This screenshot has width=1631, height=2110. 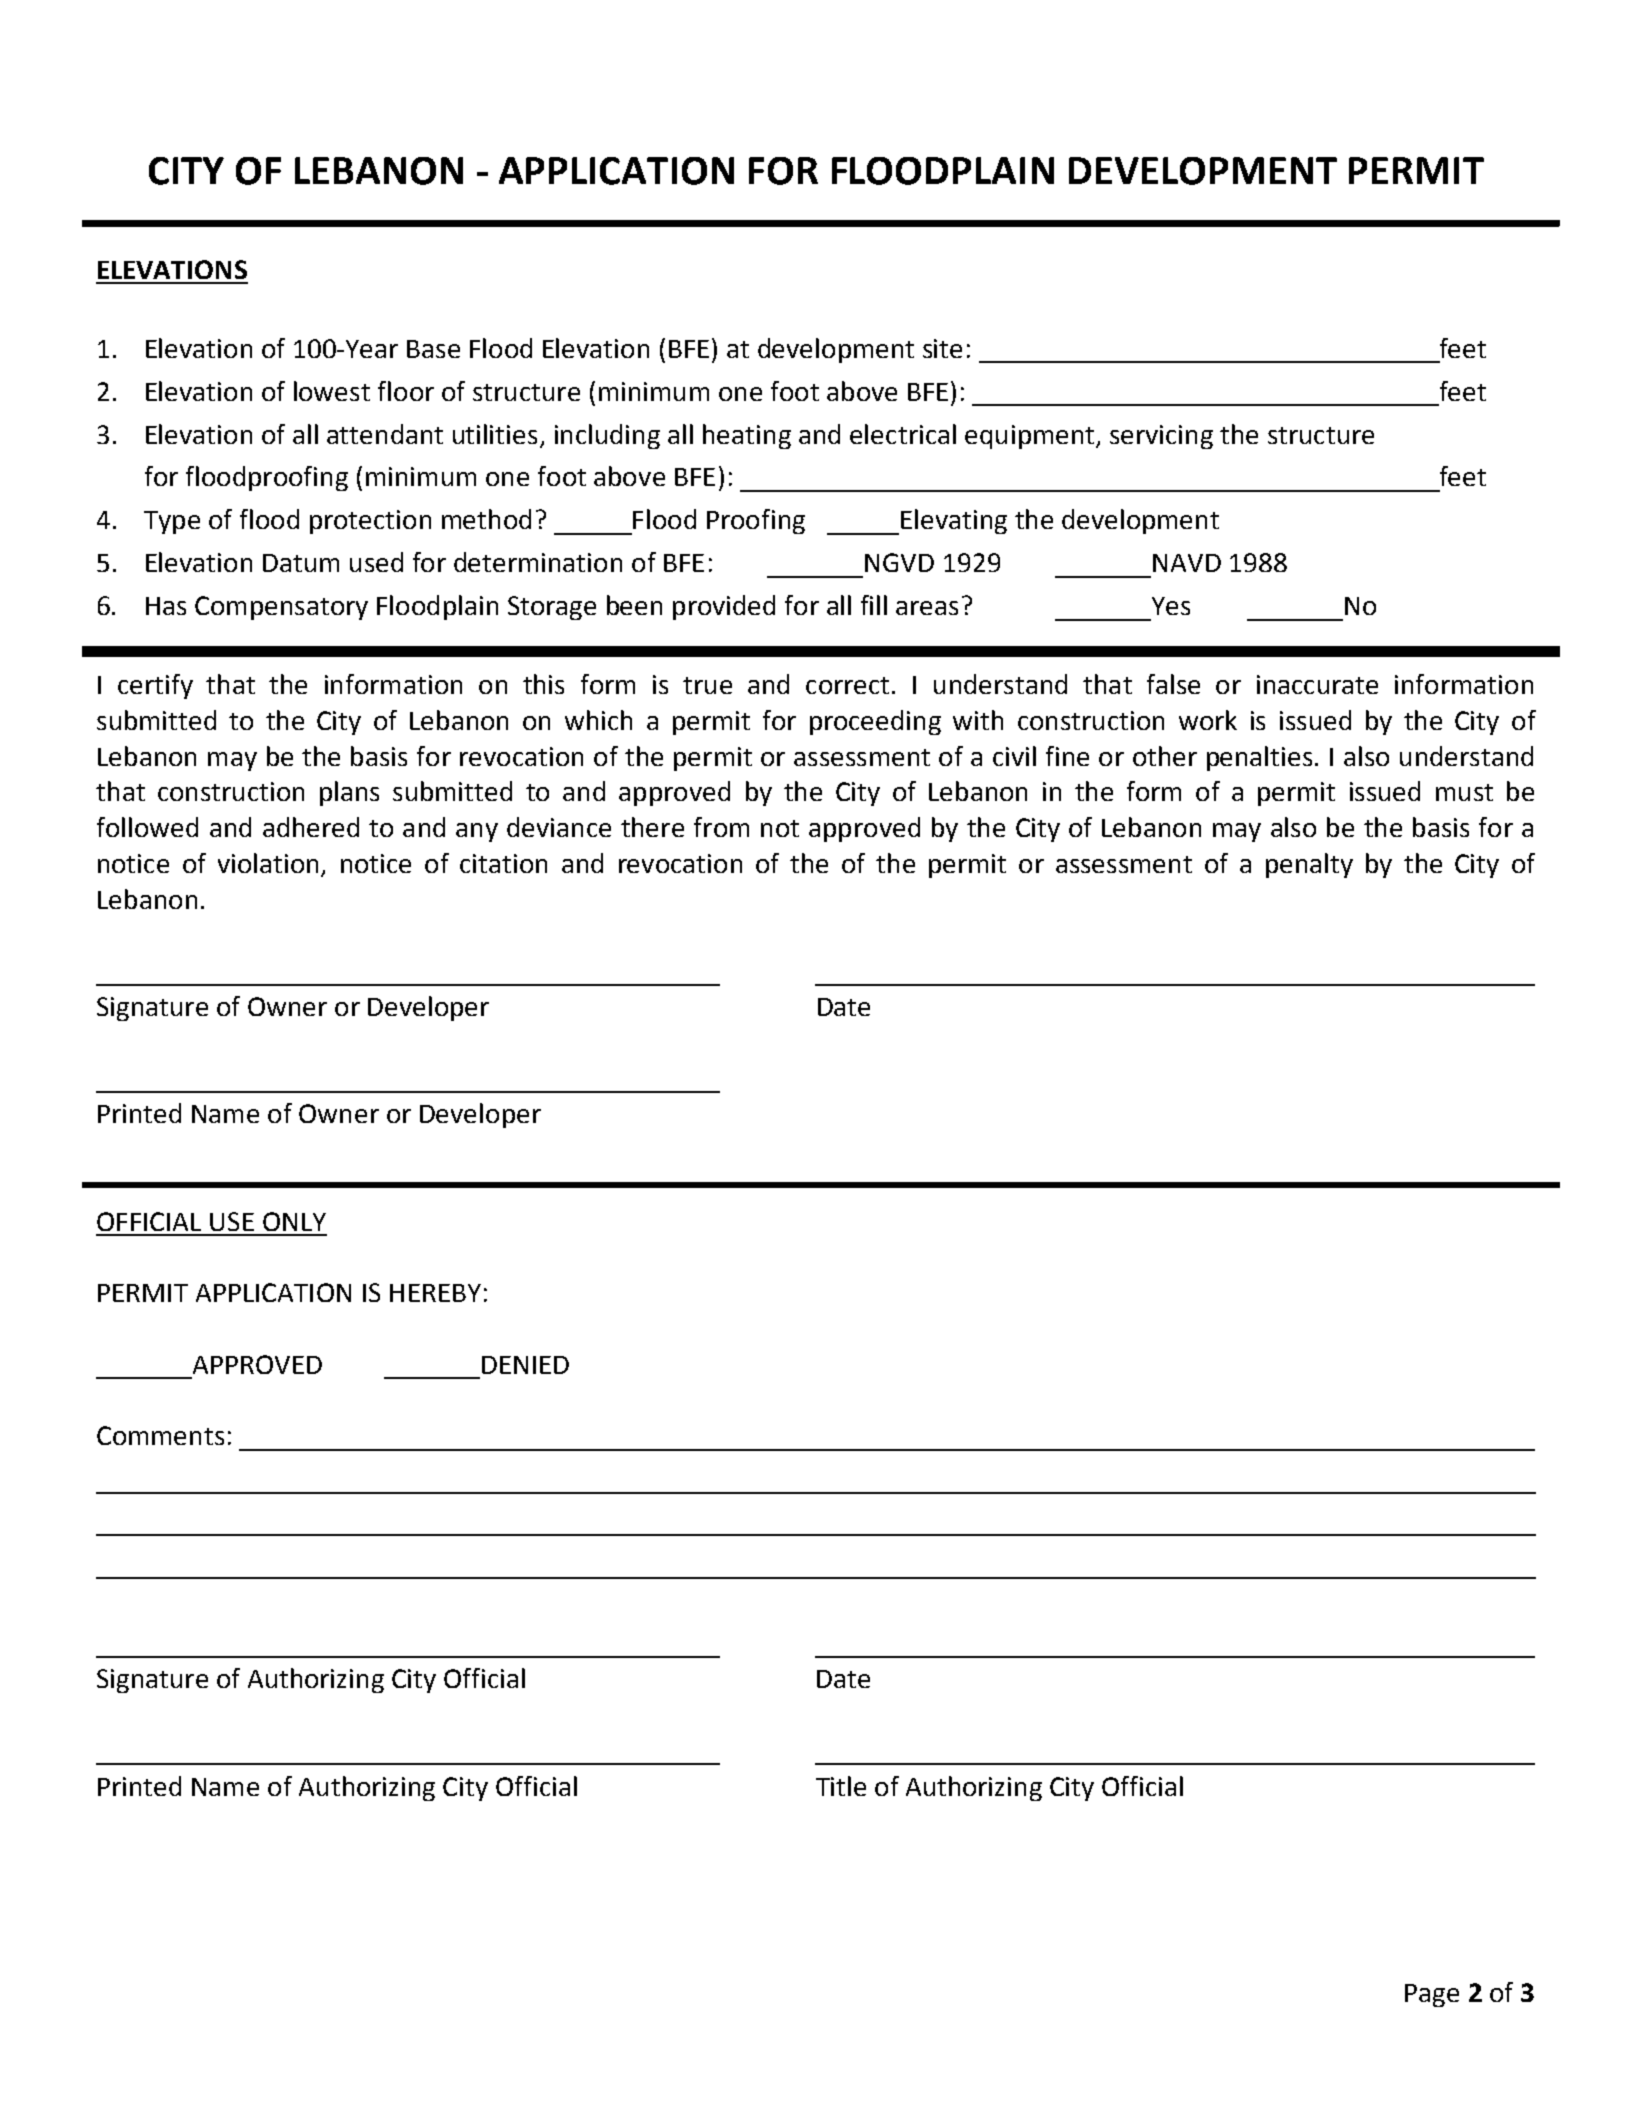 What do you see at coordinates (1309, 865) in the screenshot?
I see `penalty` at bounding box center [1309, 865].
